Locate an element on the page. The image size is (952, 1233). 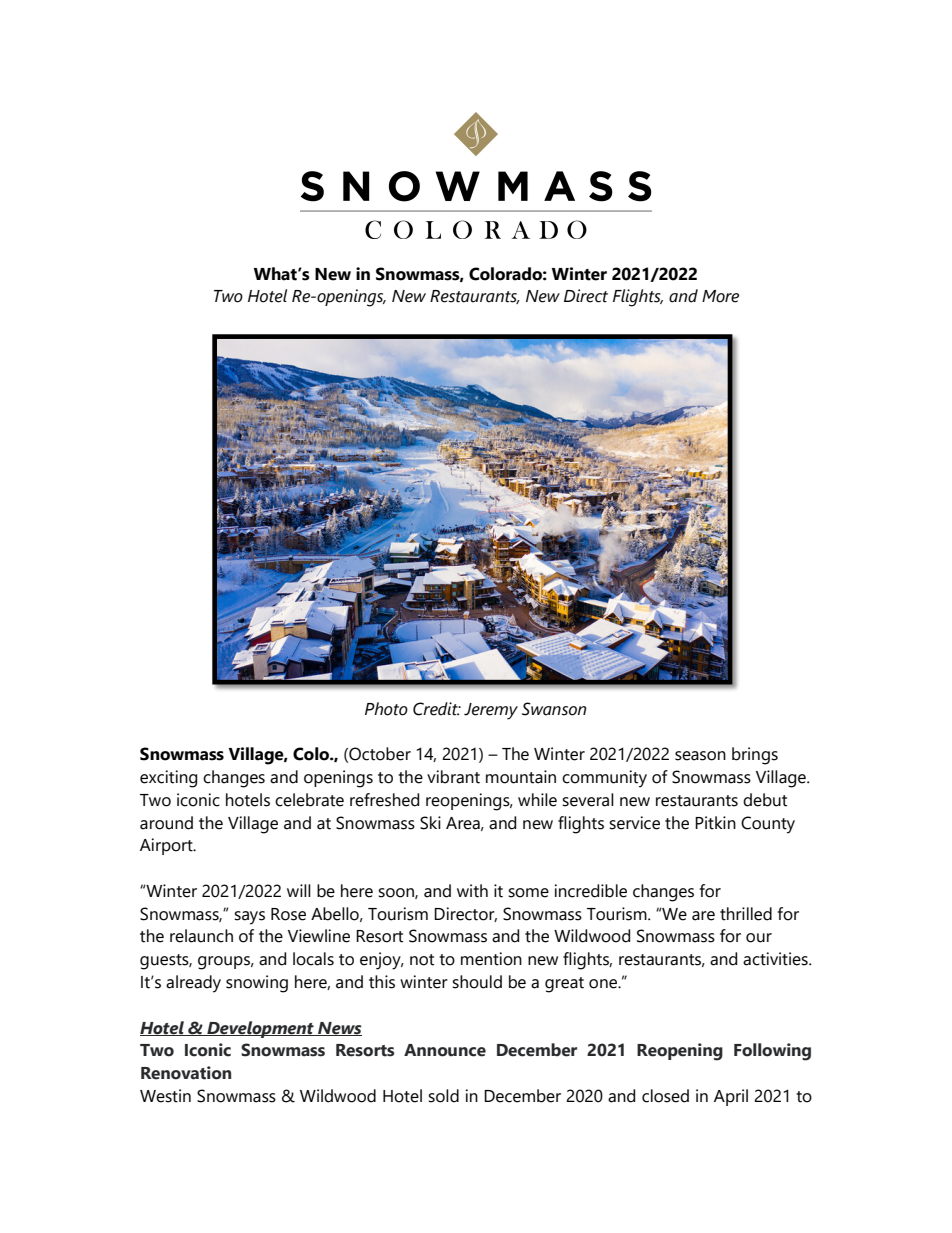
Photo is located at coordinates (386, 709).
